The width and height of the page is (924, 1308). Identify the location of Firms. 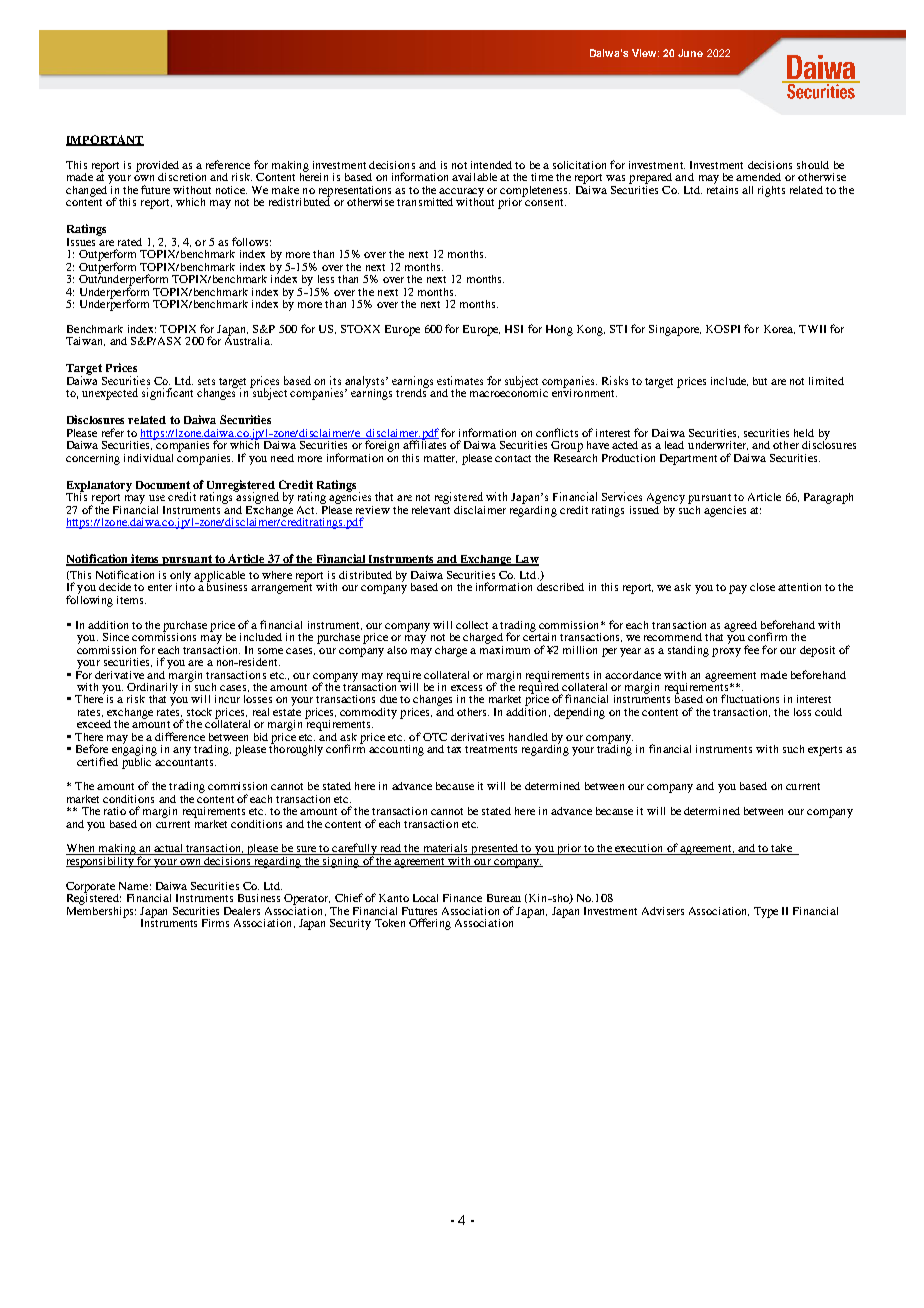
(215, 923).
